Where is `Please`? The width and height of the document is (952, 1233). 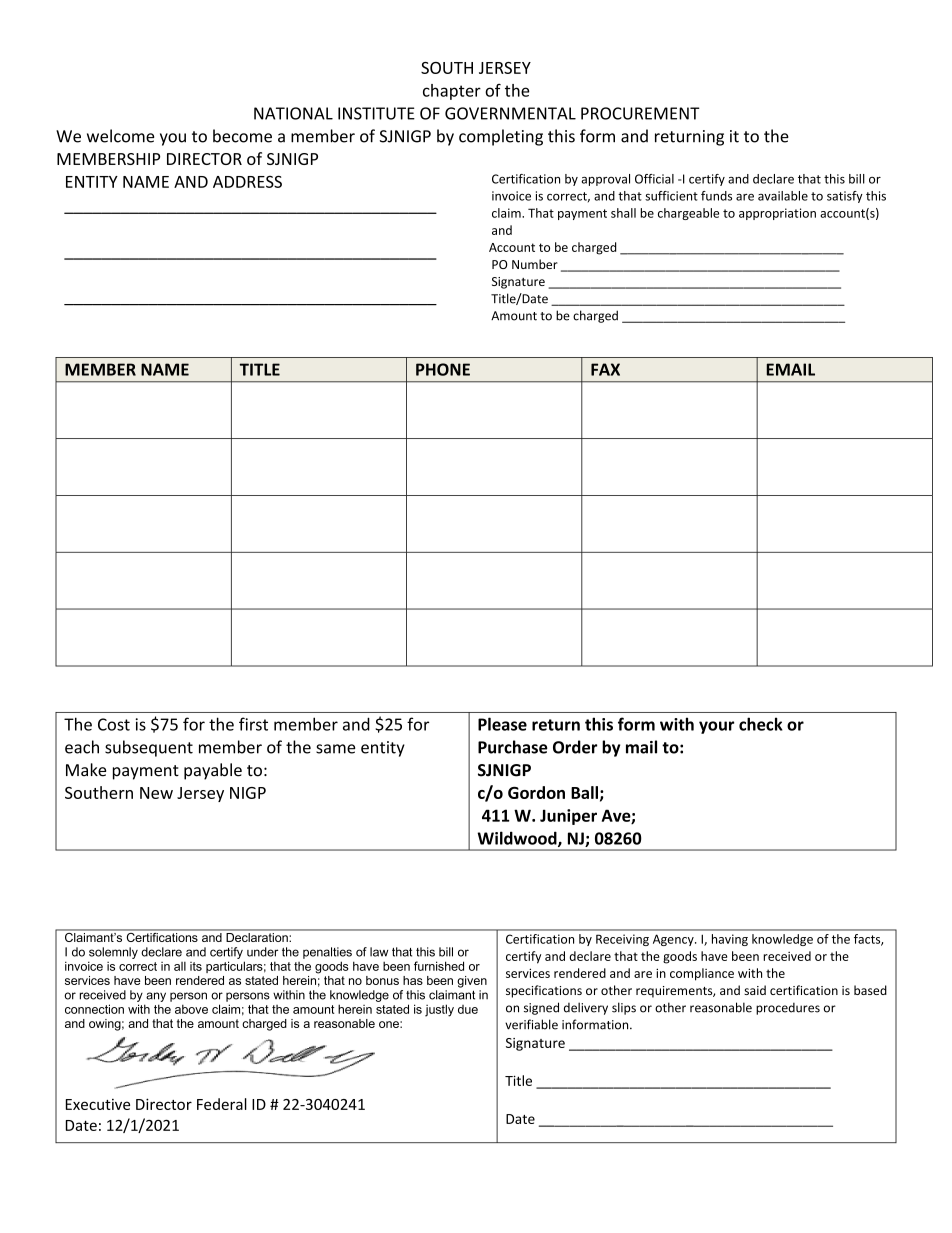
Please is located at coordinates (502, 724).
